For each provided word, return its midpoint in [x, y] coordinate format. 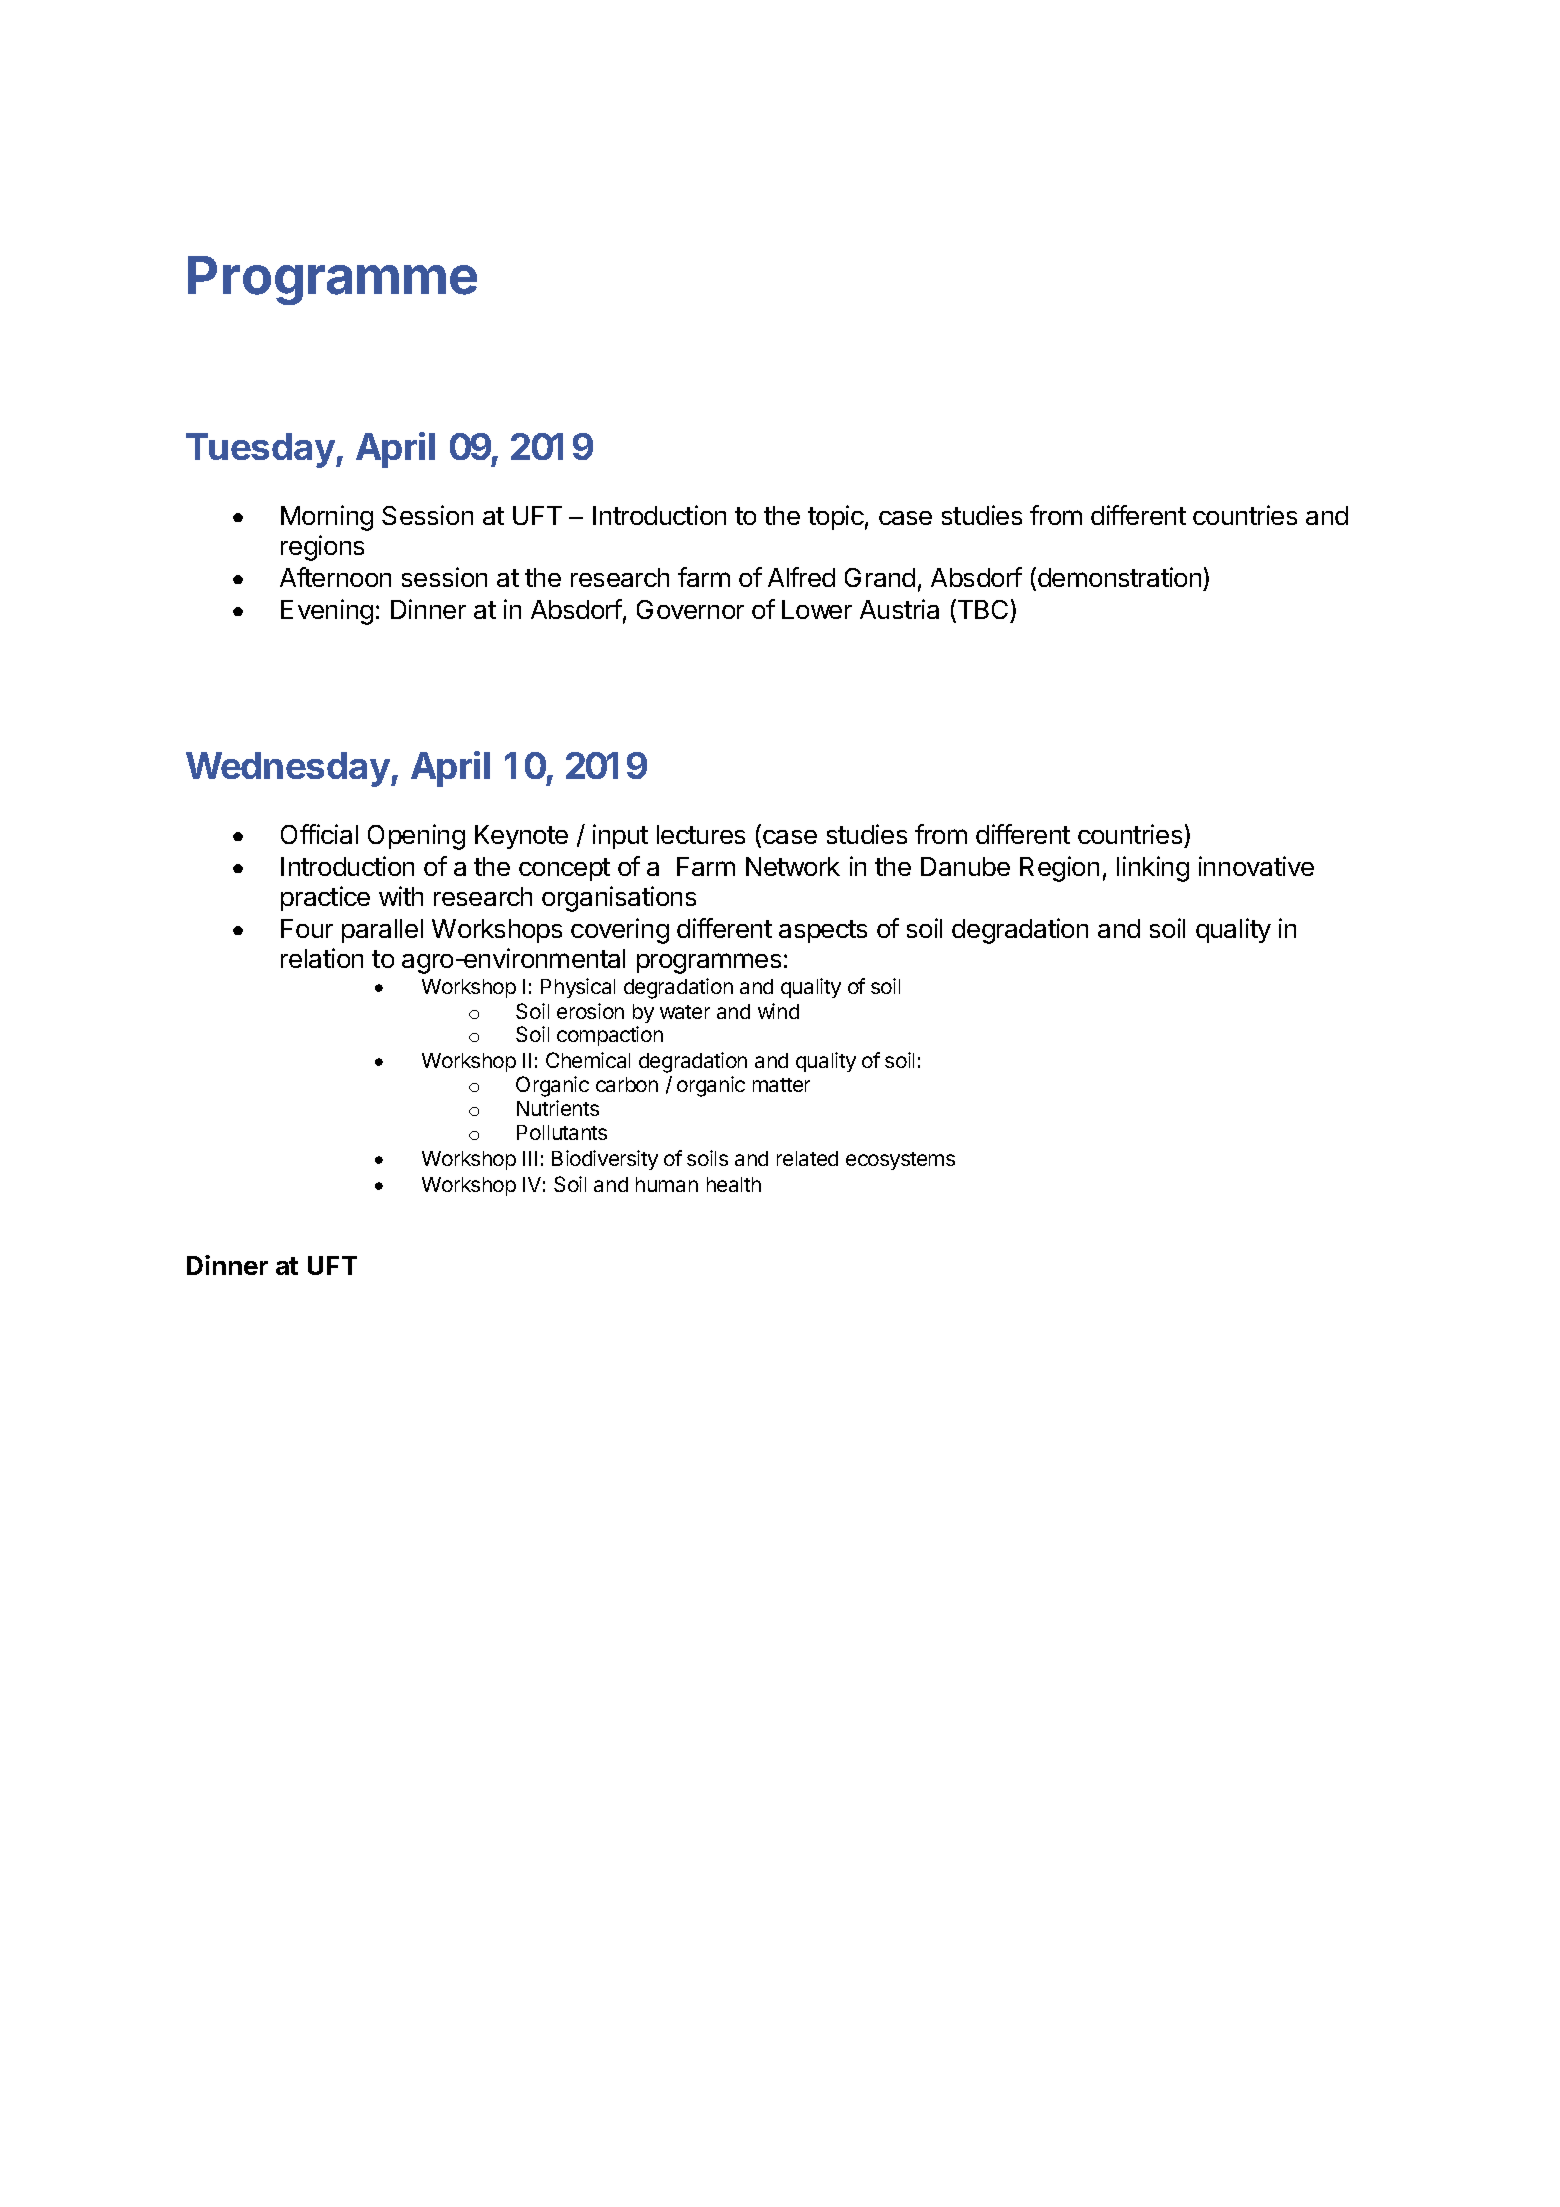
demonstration [1119, 577]
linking [1153, 869]
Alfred [801, 577]
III [530, 1158]
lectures [701, 834]
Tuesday [261, 450]
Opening [416, 837]
